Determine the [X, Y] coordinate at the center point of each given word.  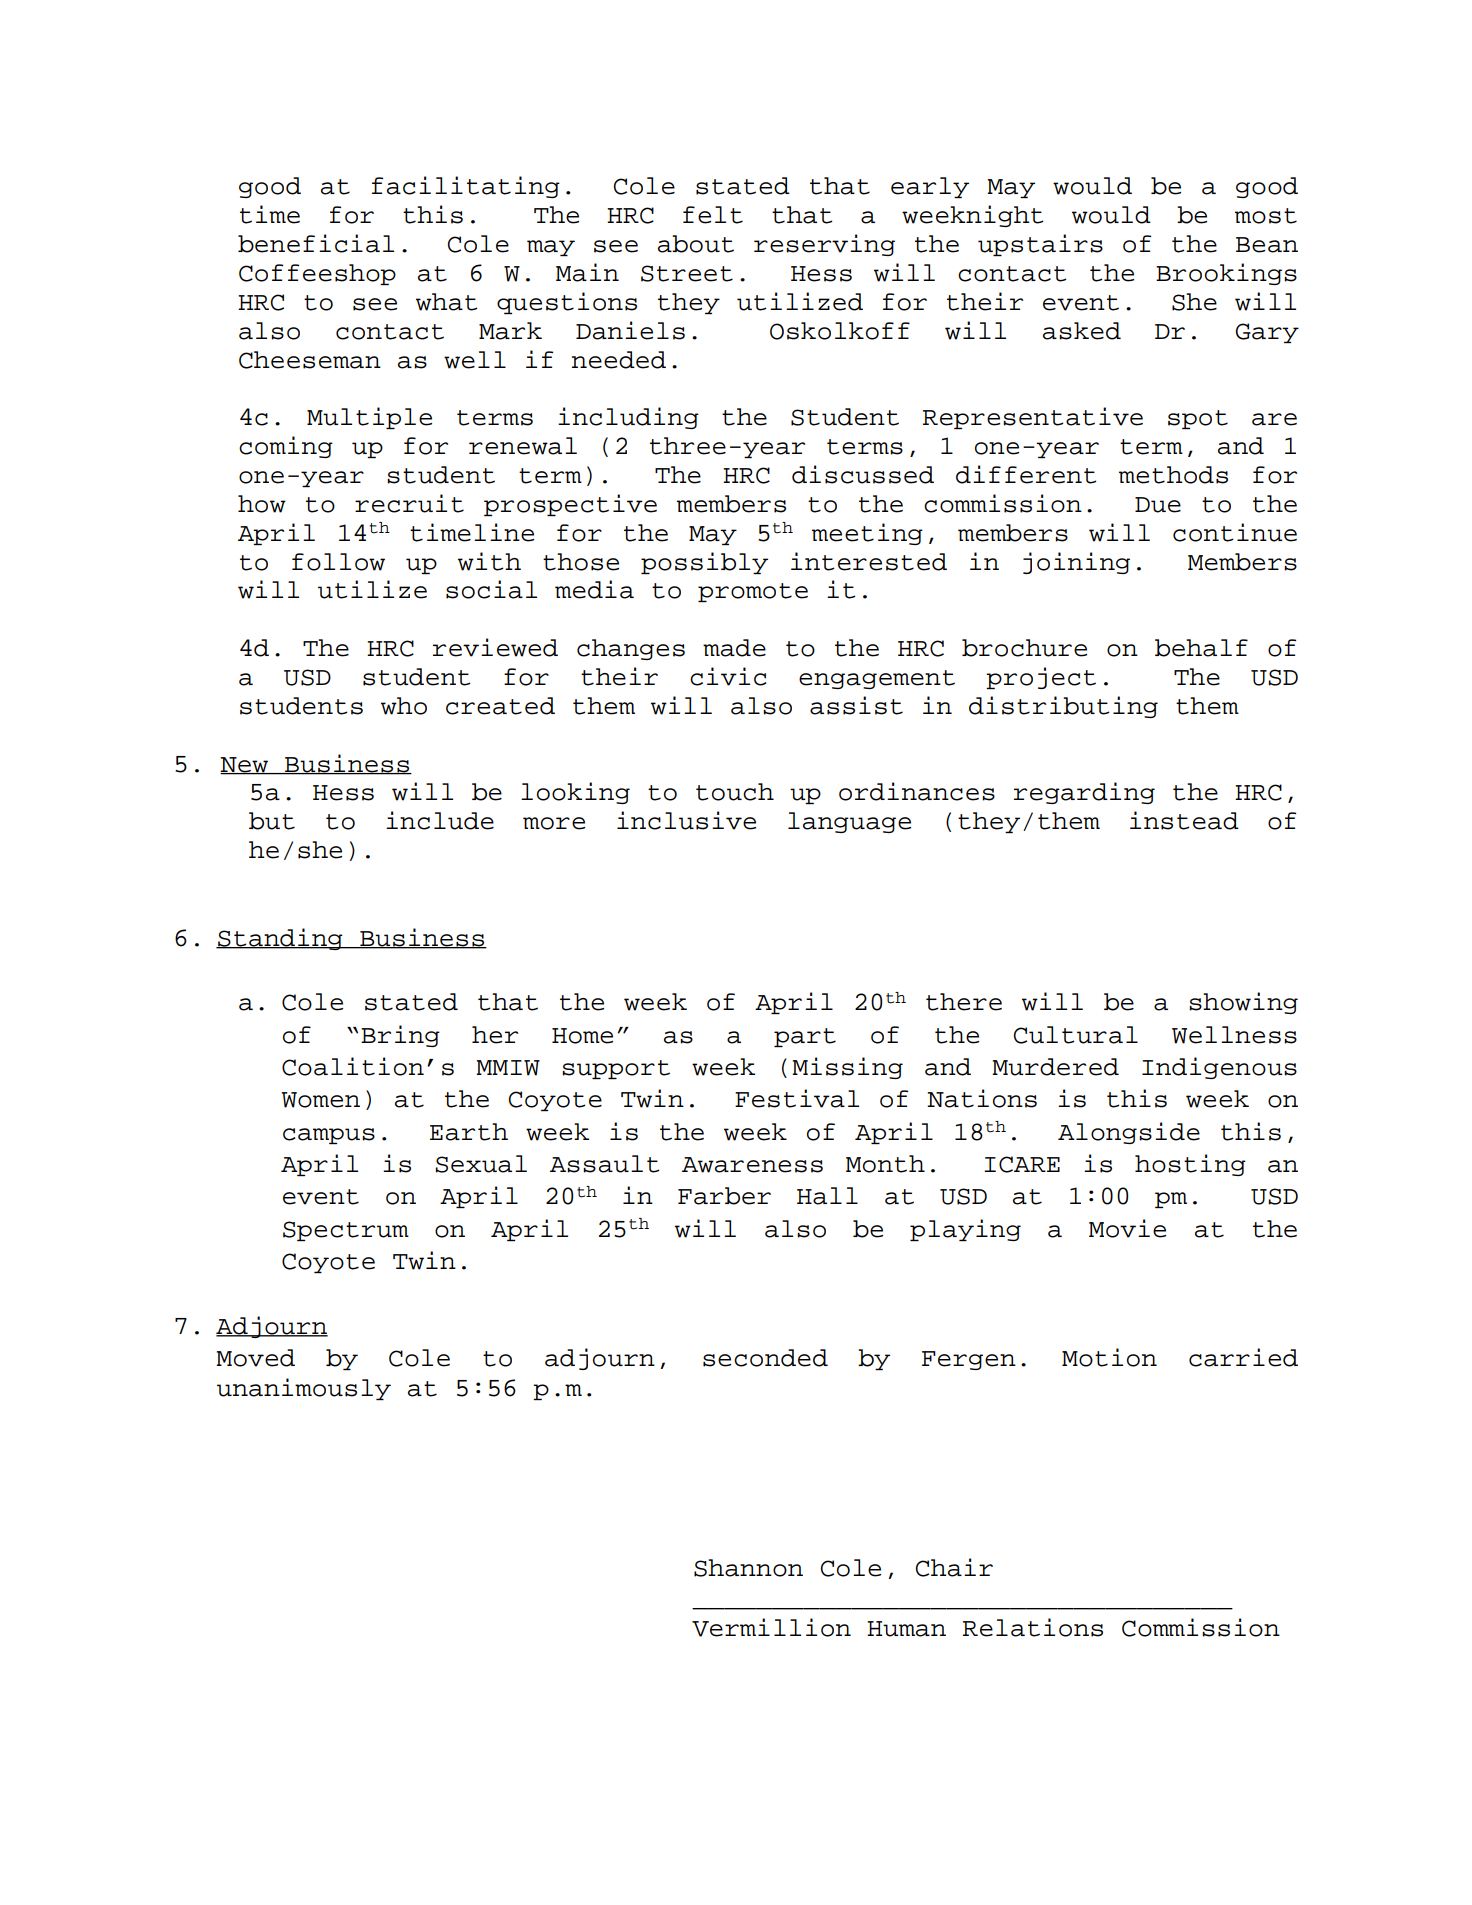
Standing [280, 939]
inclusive [686, 820]
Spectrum [346, 1231]
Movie [1127, 1228]
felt [713, 215]
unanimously [304, 1389]
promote [753, 592]
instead [1184, 820]
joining [1076, 563]
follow [338, 562]
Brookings [1226, 274]
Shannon [748, 1568]
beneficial [316, 243]
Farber [724, 1196]
